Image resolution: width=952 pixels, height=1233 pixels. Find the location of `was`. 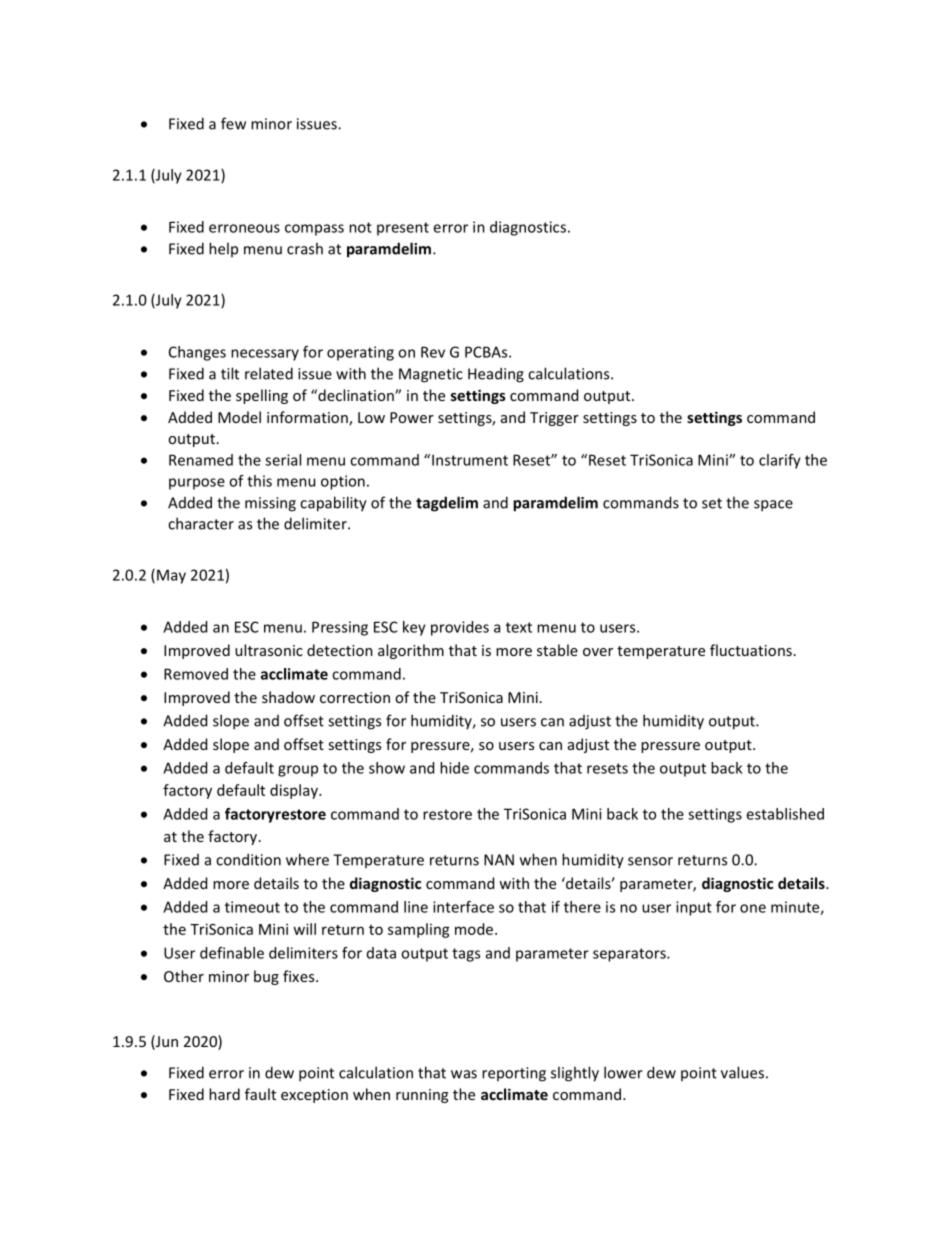

was is located at coordinates (464, 1074).
